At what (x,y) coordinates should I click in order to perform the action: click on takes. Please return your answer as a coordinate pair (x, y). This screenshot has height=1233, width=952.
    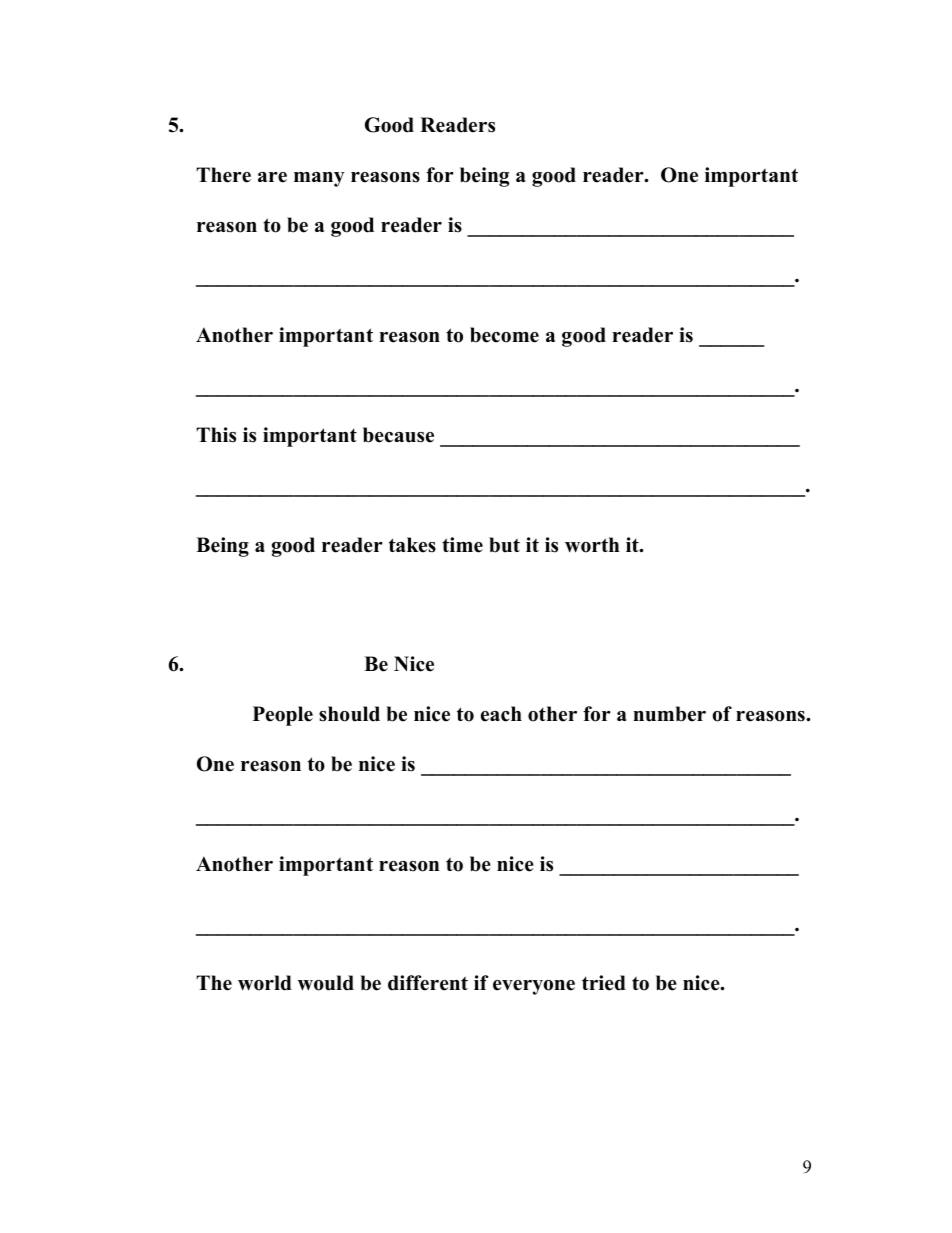
    Looking at the image, I should click on (412, 545).
